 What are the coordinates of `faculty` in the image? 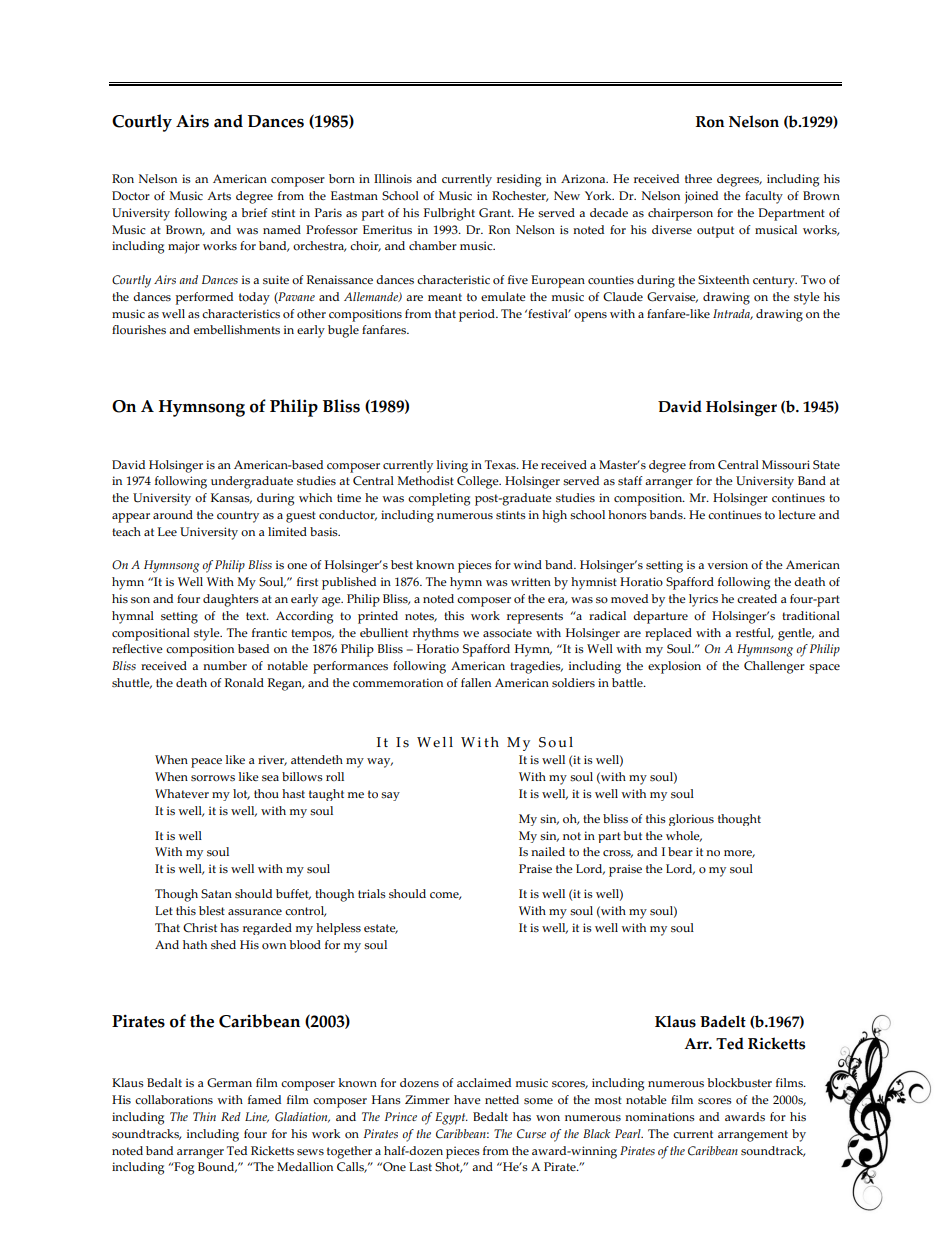 It's located at (764, 197).
